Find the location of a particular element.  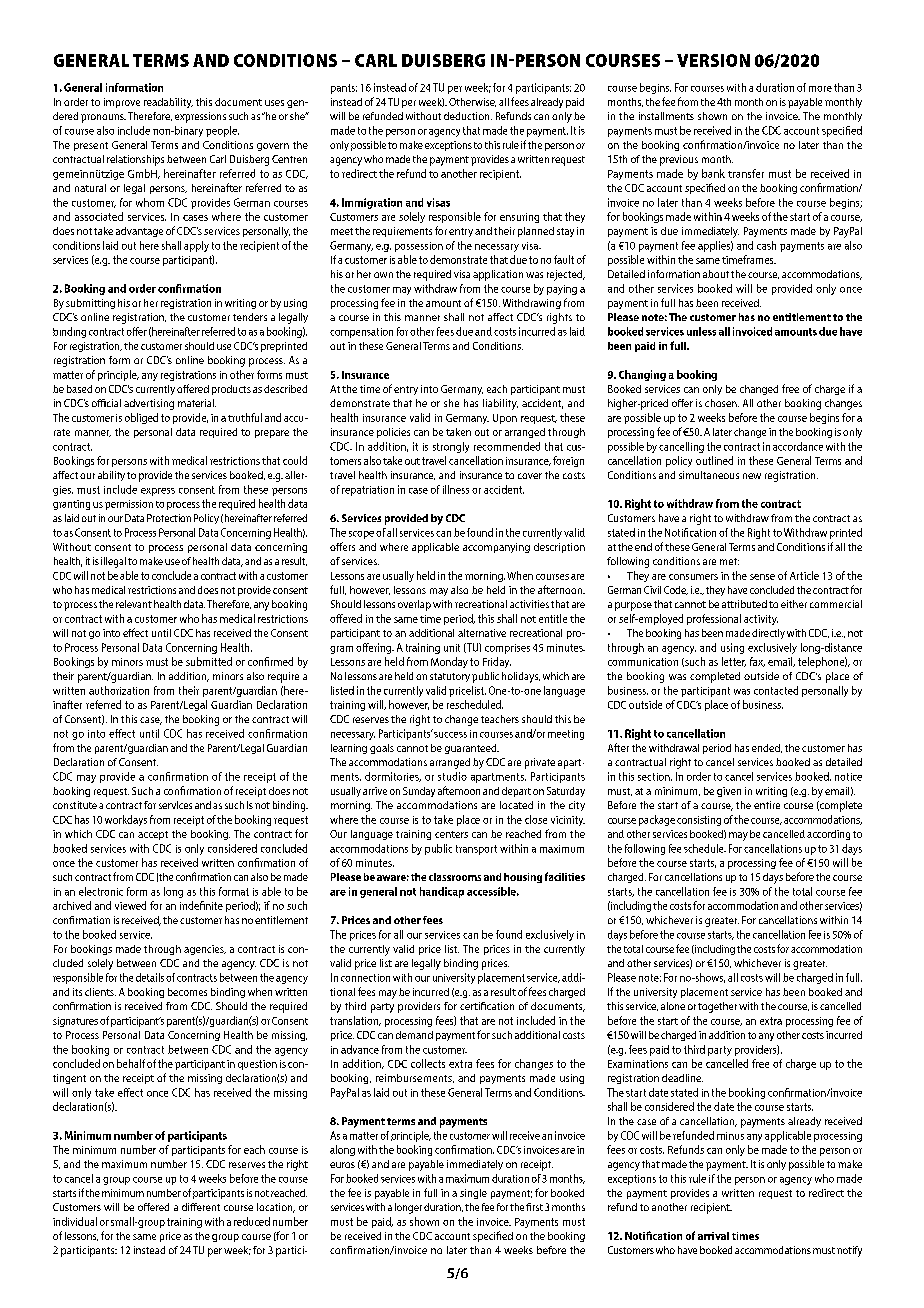

improve is located at coordinates (122, 103).
